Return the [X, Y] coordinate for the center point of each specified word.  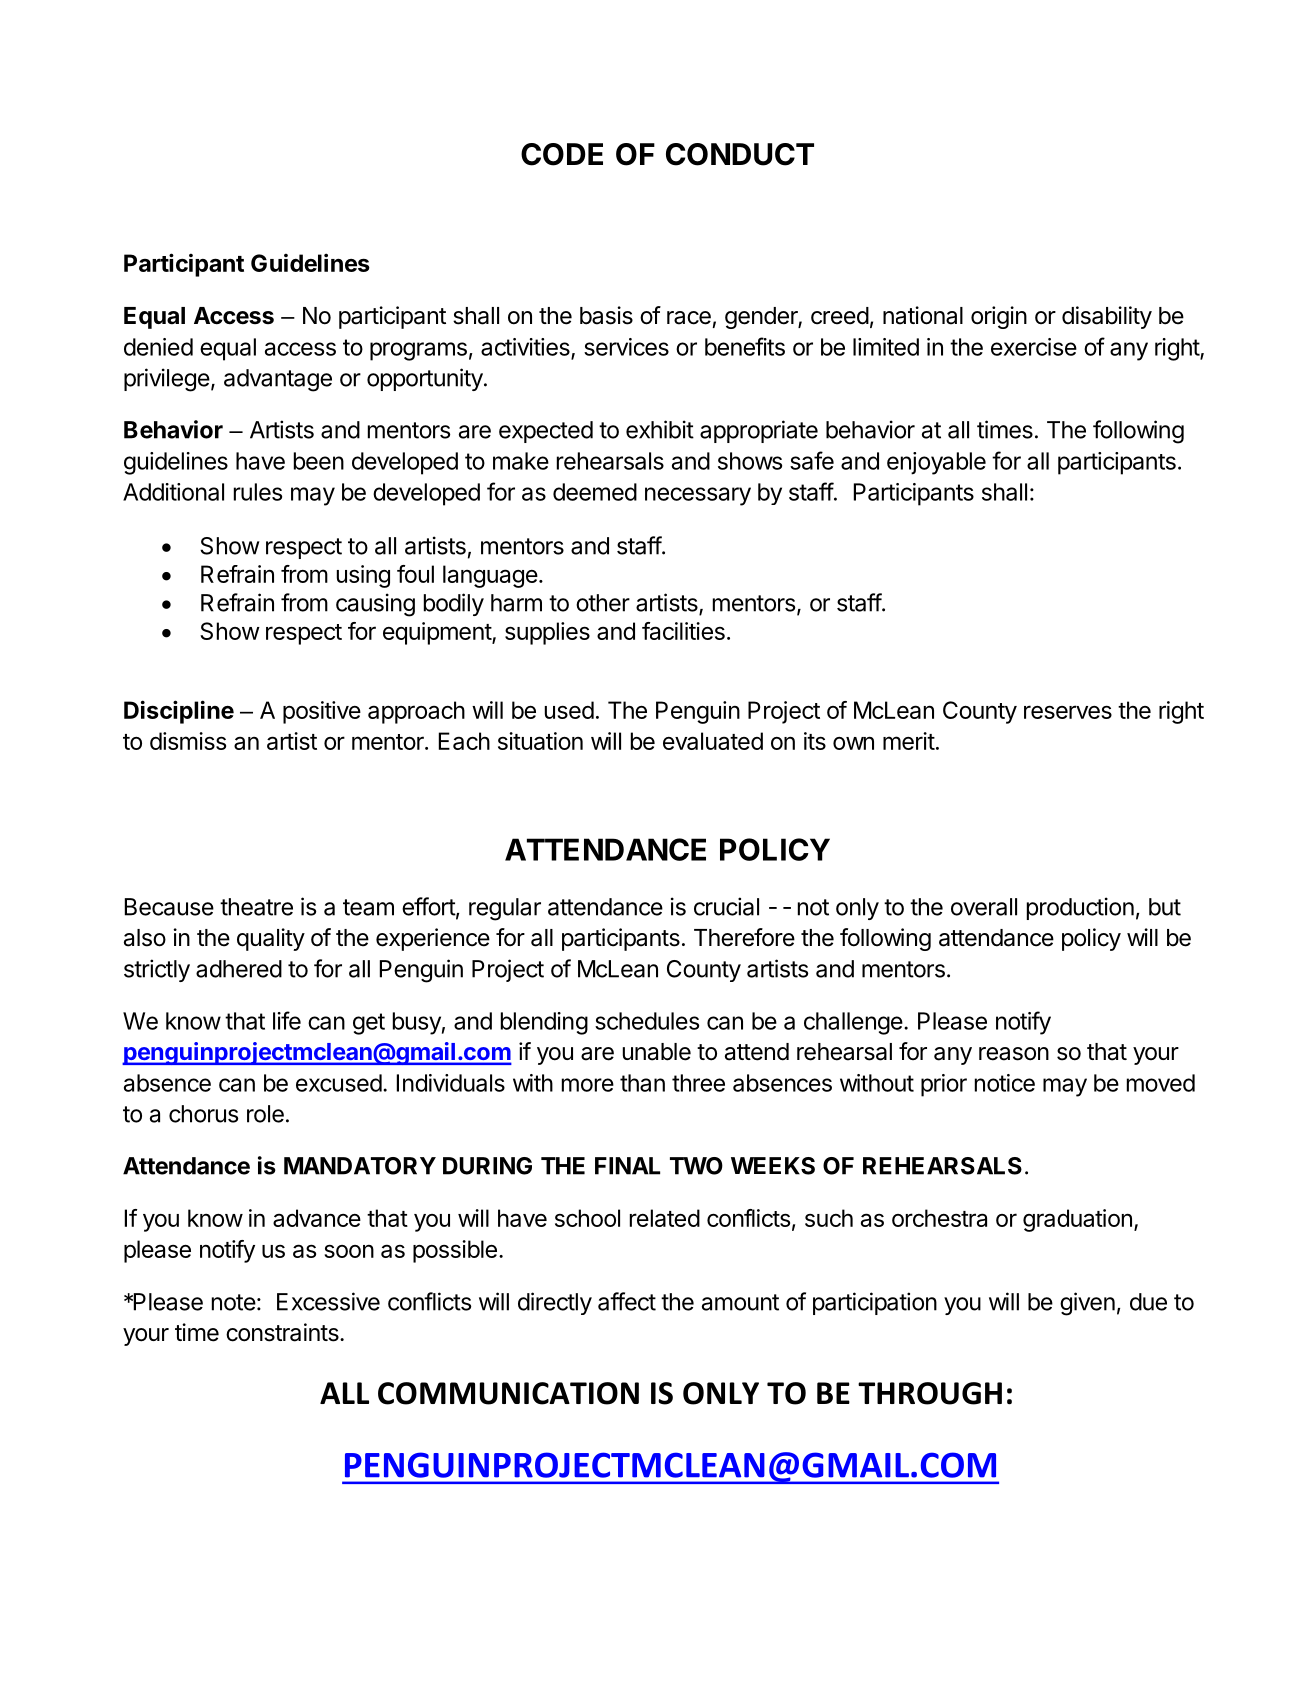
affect [627, 1301]
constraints [283, 1332]
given [1087, 1304]
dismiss [188, 741]
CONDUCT [740, 154]
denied [158, 347]
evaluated [713, 741]
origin [999, 317]
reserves [1068, 712]
